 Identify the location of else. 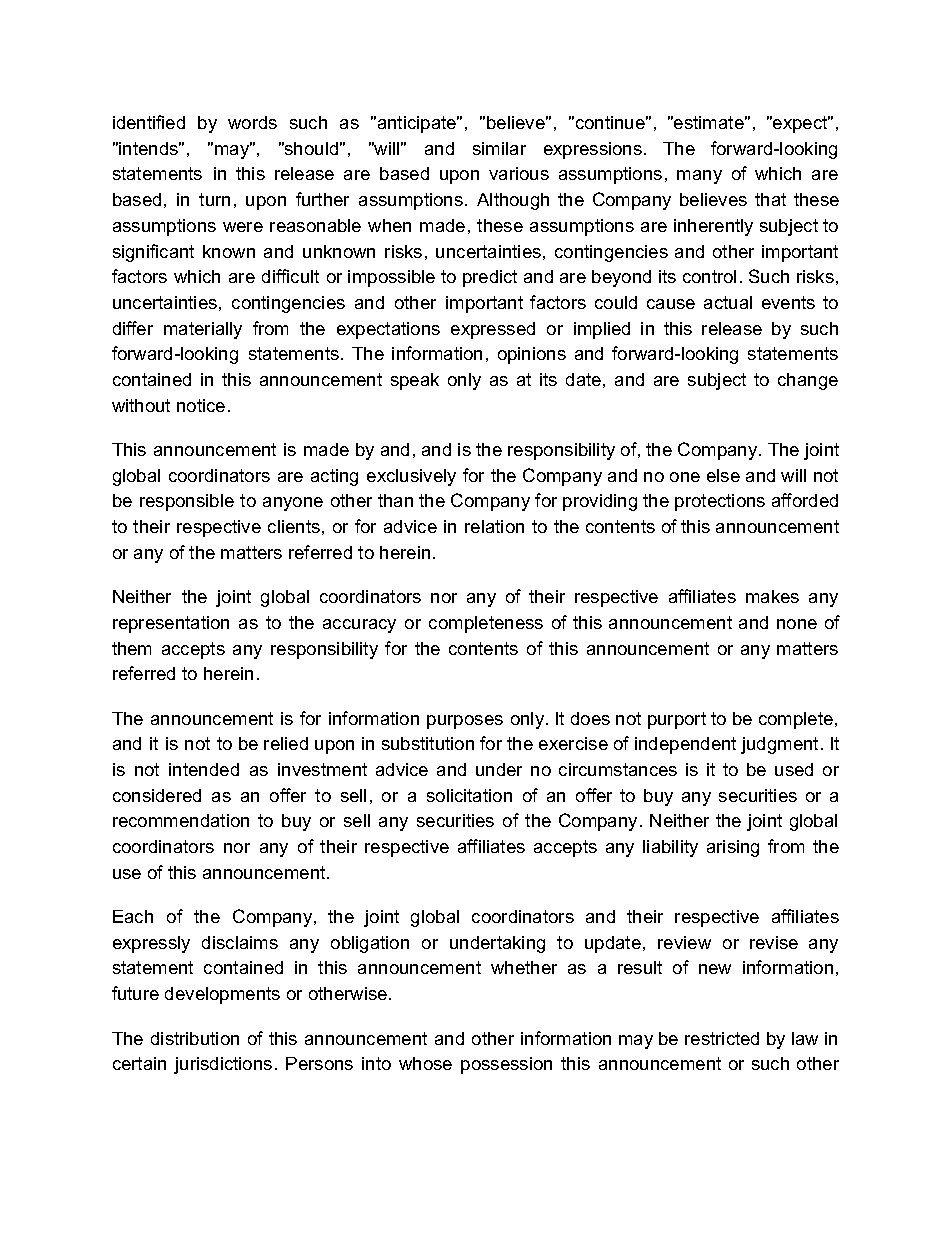
(723, 475).
